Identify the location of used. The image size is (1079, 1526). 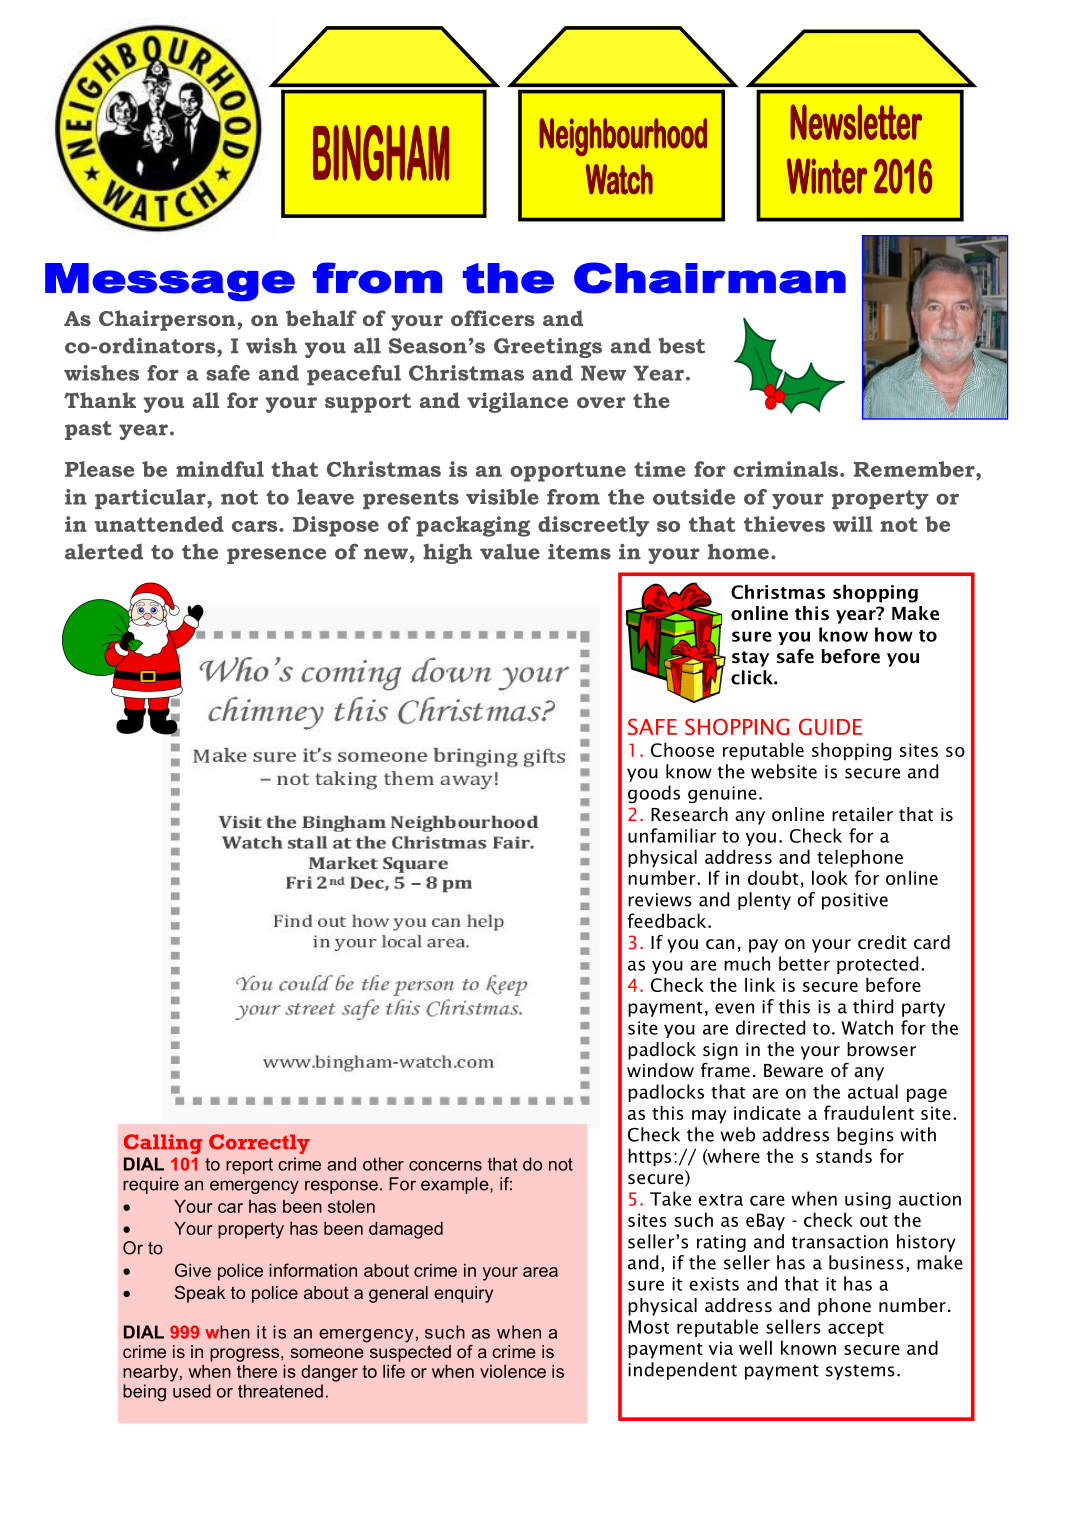
(192, 1391).
